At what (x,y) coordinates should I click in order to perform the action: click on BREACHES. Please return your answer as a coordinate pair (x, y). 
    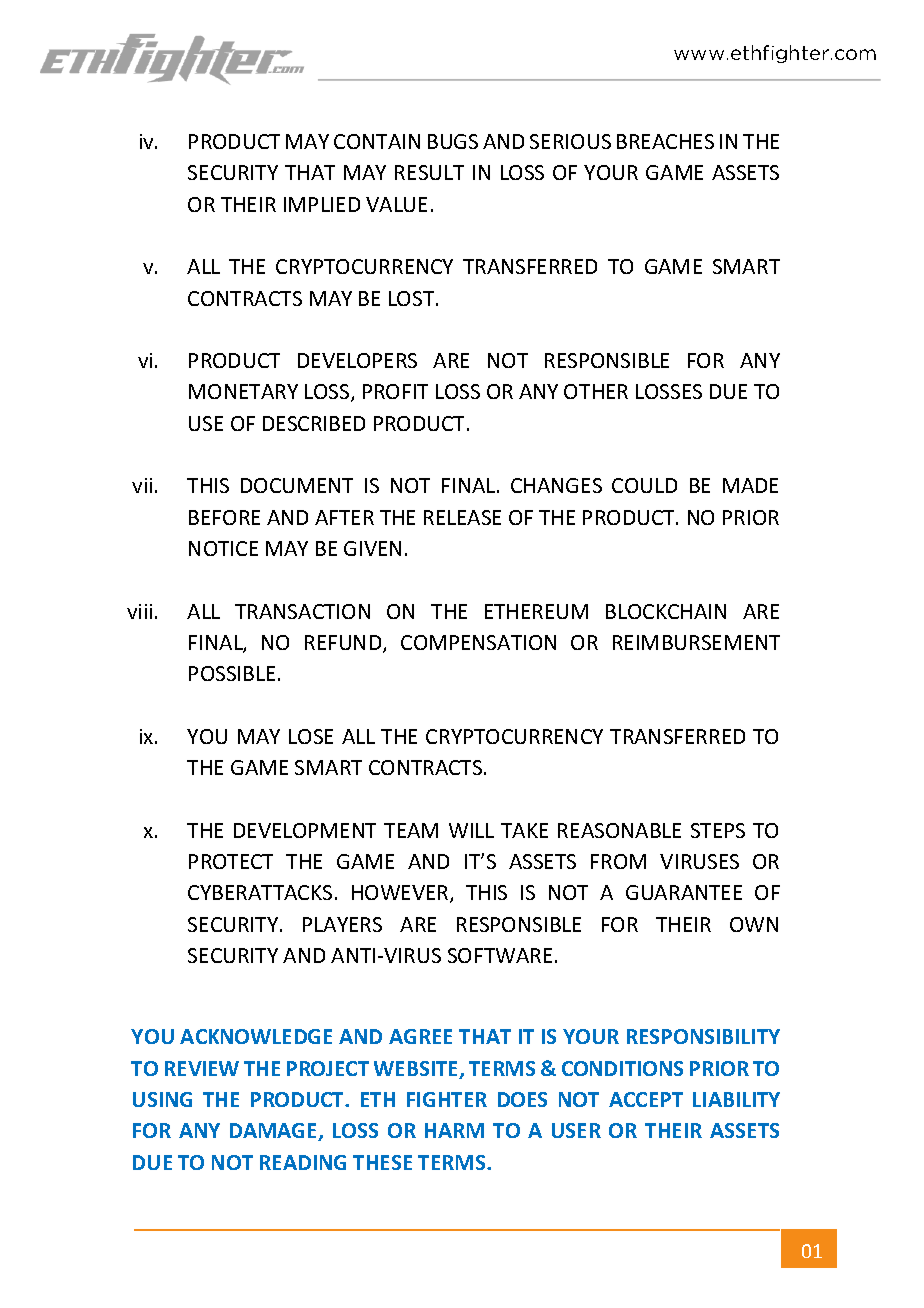
    Looking at the image, I should click on (665, 141).
